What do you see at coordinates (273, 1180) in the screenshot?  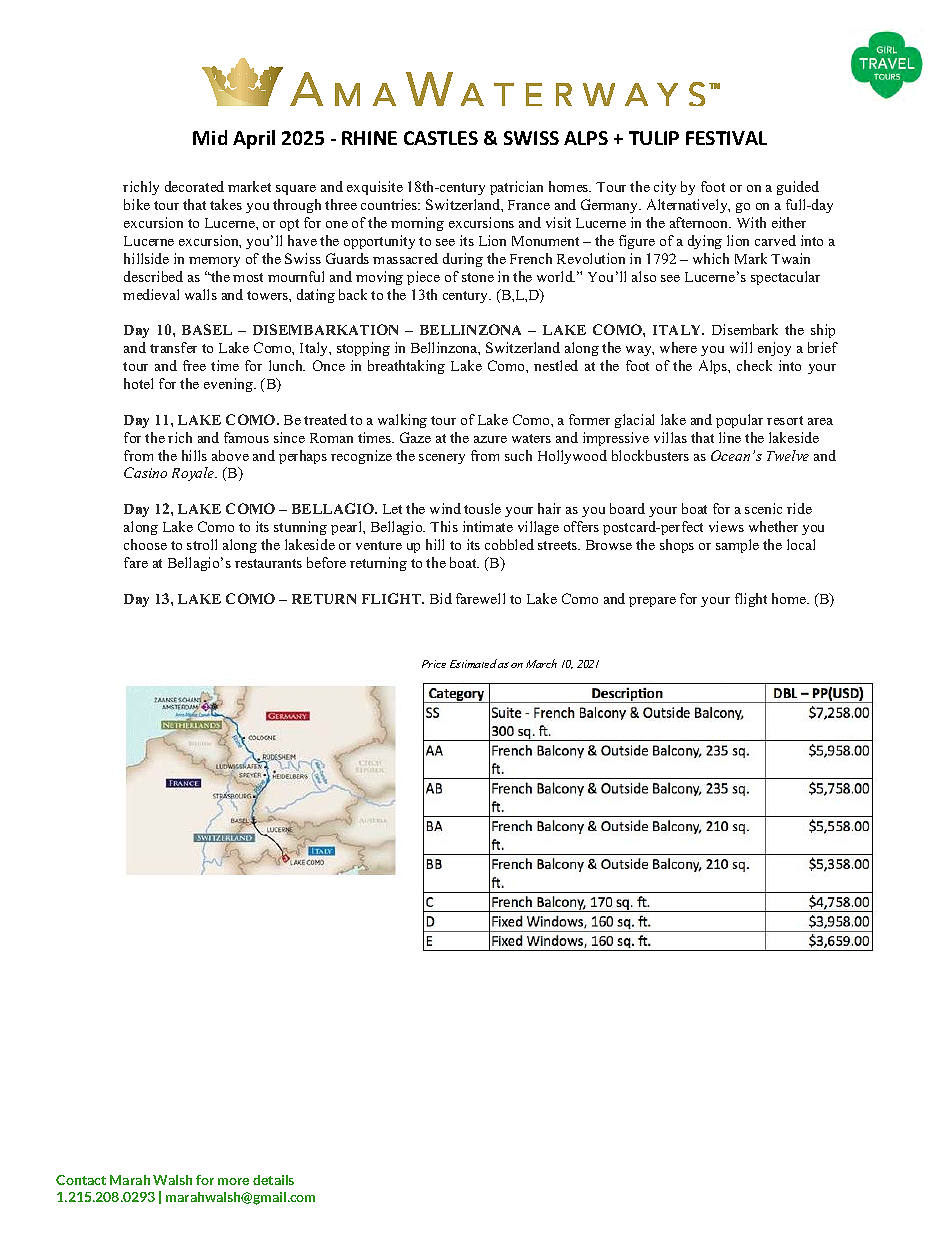 I see `details` at bounding box center [273, 1180].
